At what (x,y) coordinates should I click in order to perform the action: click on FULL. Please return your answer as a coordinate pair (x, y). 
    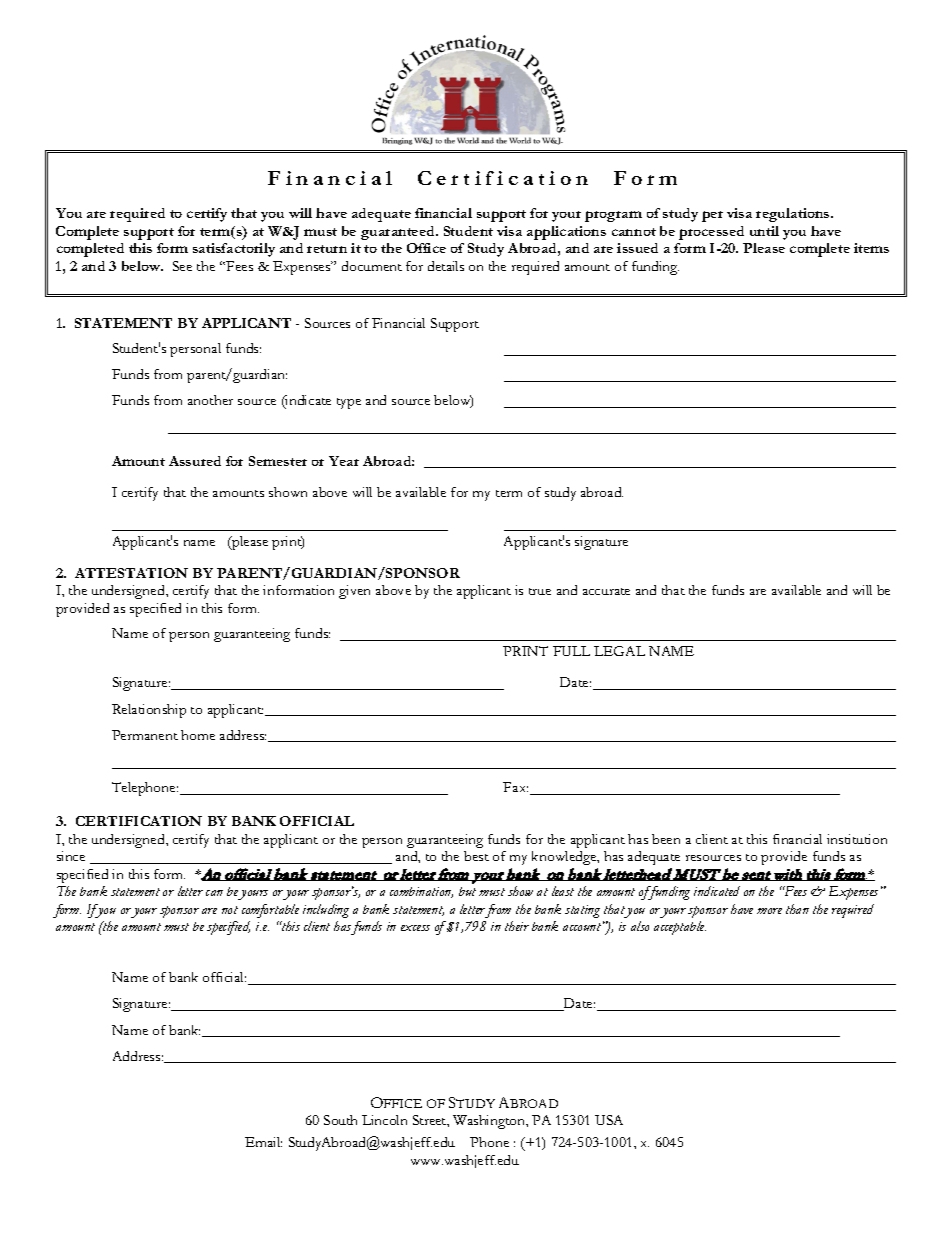
    Looking at the image, I should click on (571, 651).
